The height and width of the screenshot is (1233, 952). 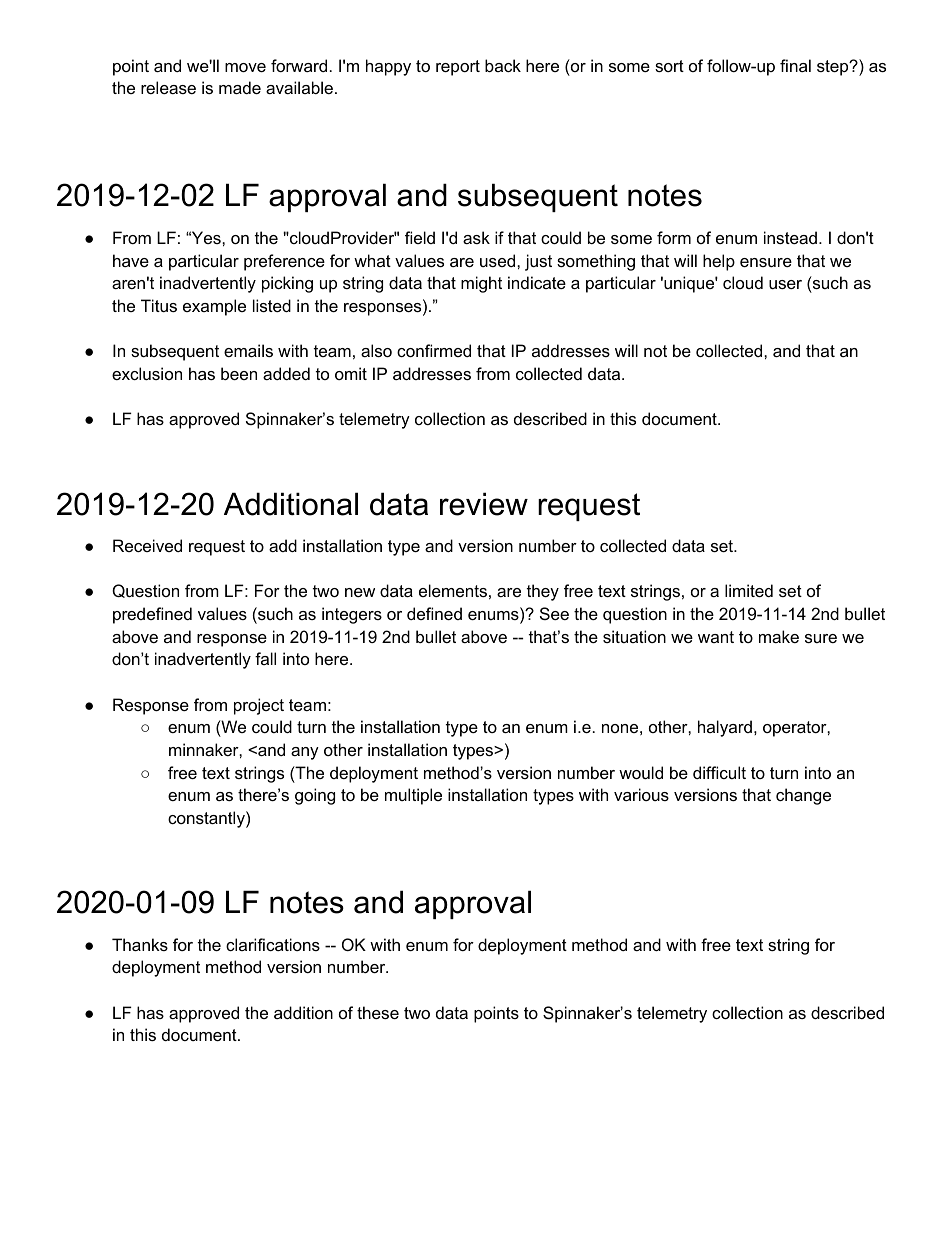 What do you see at coordinates (273, 944) in the screenshot?
I see `clarifications` at bounding box center [273, 944].
